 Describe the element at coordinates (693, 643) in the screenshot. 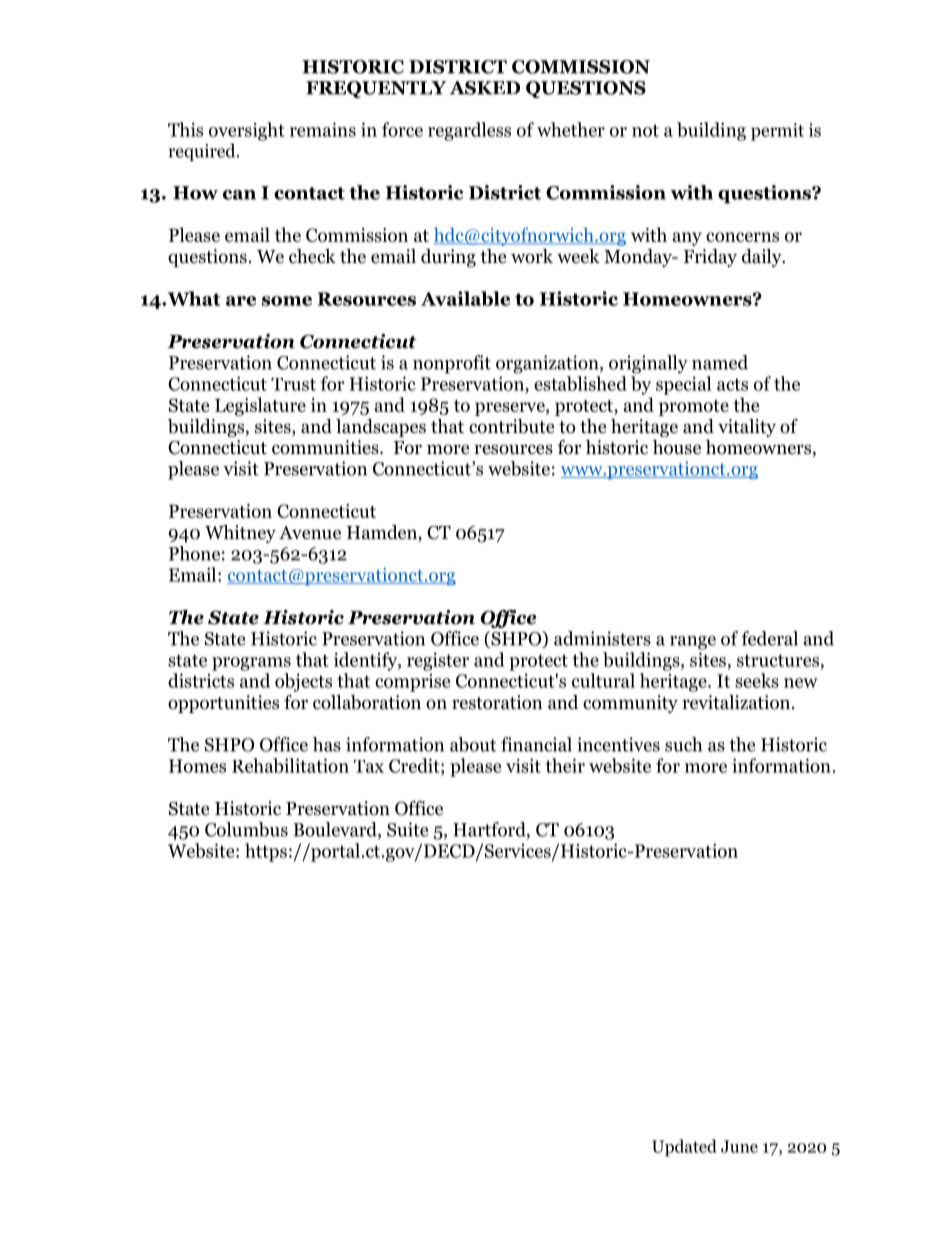

I see `range` at that location.
